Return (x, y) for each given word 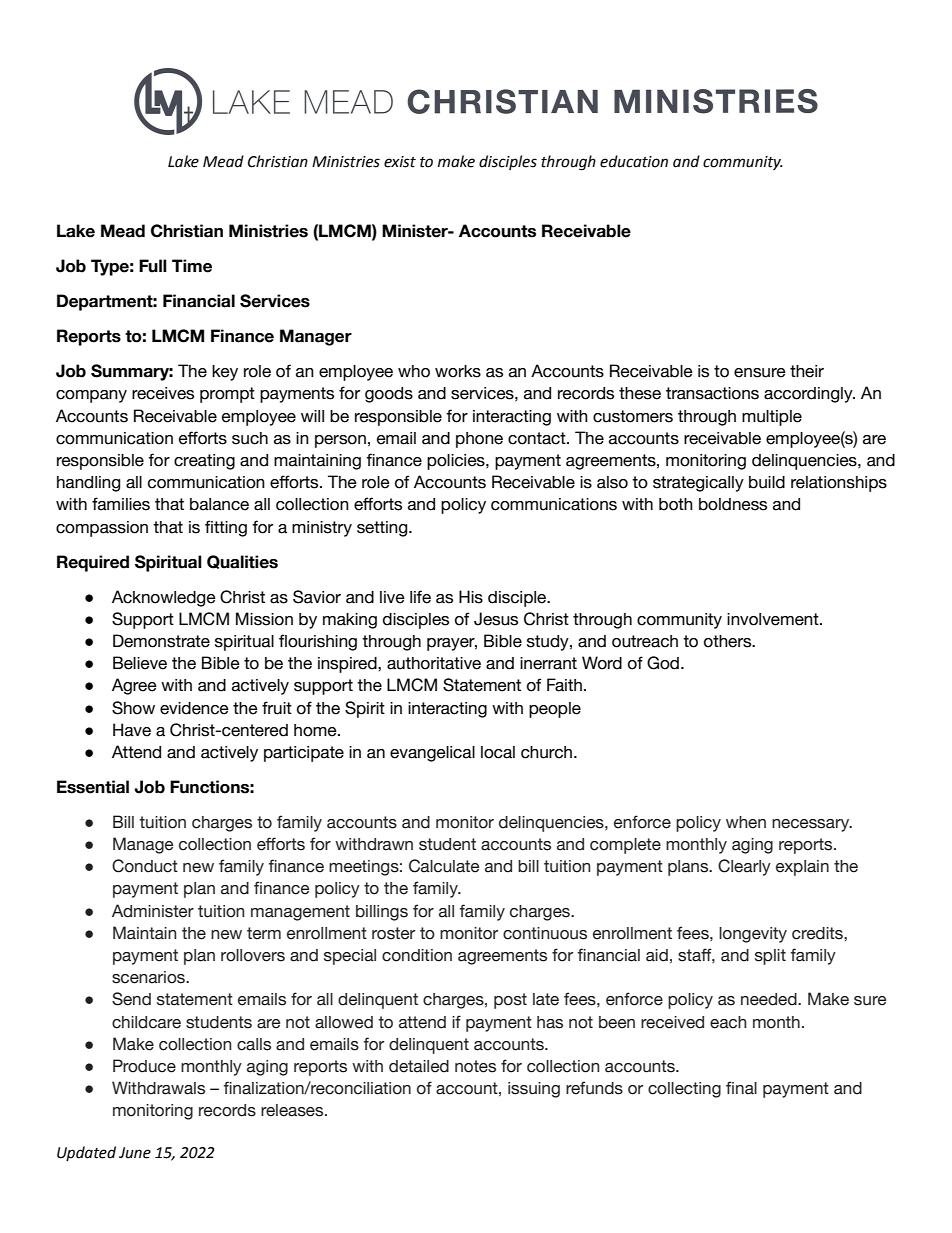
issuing (534, 1090)
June (135, 1153)
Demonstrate (161, 641)
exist (400, 162)
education (634, 161)
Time (192, 266)
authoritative (434, 663)
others (729, 641)
